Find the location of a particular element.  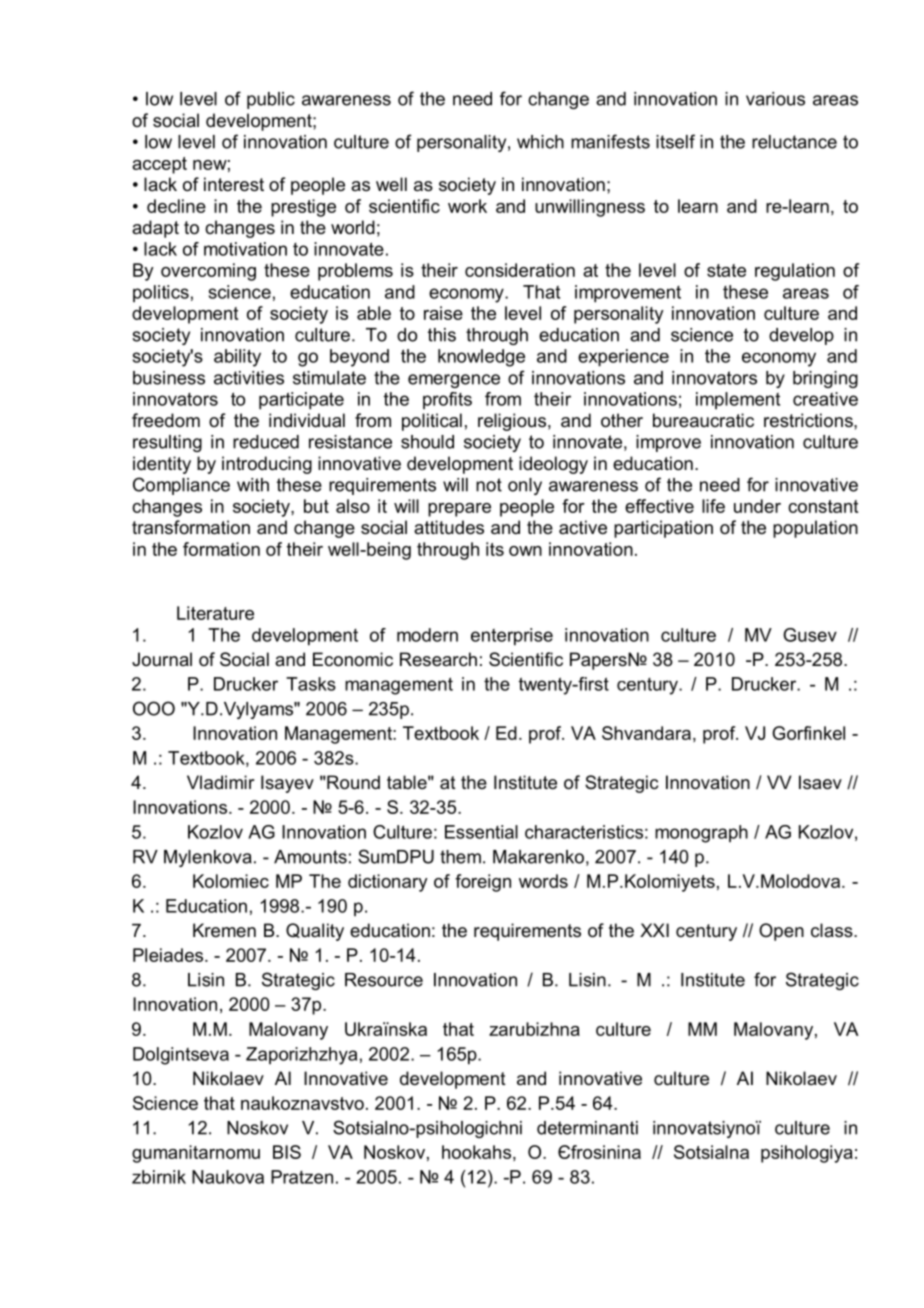

hookahs is located at coordinates (476, 1152).
